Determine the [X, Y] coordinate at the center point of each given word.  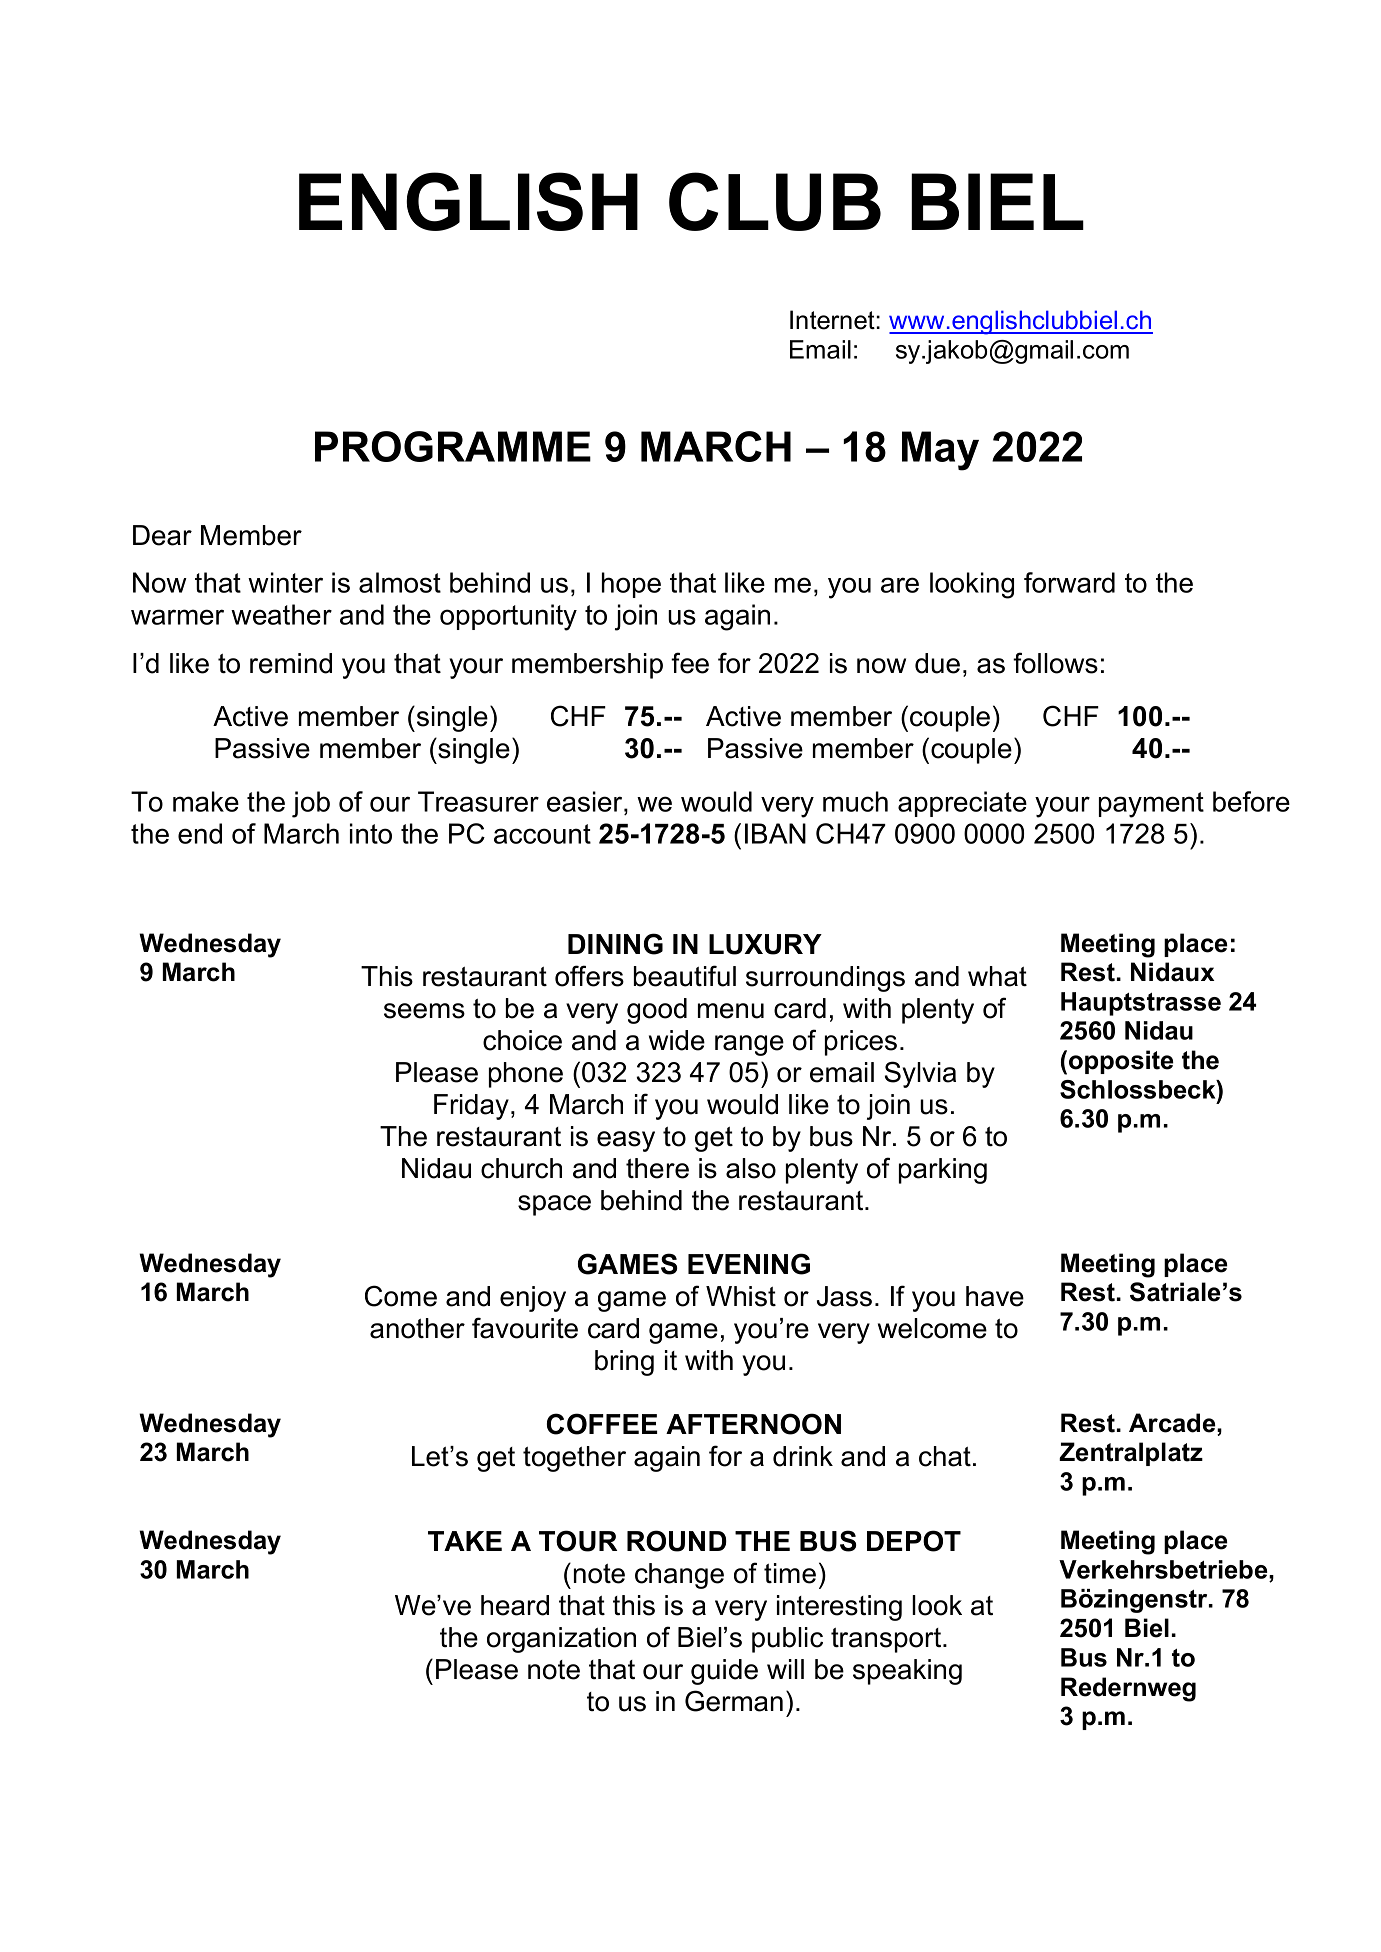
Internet [832, 320]
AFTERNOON [753, 1424]
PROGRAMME [453, 446]
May [940, 451]
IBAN [775, 833]
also [751, 1168]
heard [515, 1605]
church [521, 1168]
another [417, 1328]
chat [945, 1456]
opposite [1121, 1062]
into [371, 833]
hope [631, 585]
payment [1151, 805]
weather [281, 614]
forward [1069, 582]
